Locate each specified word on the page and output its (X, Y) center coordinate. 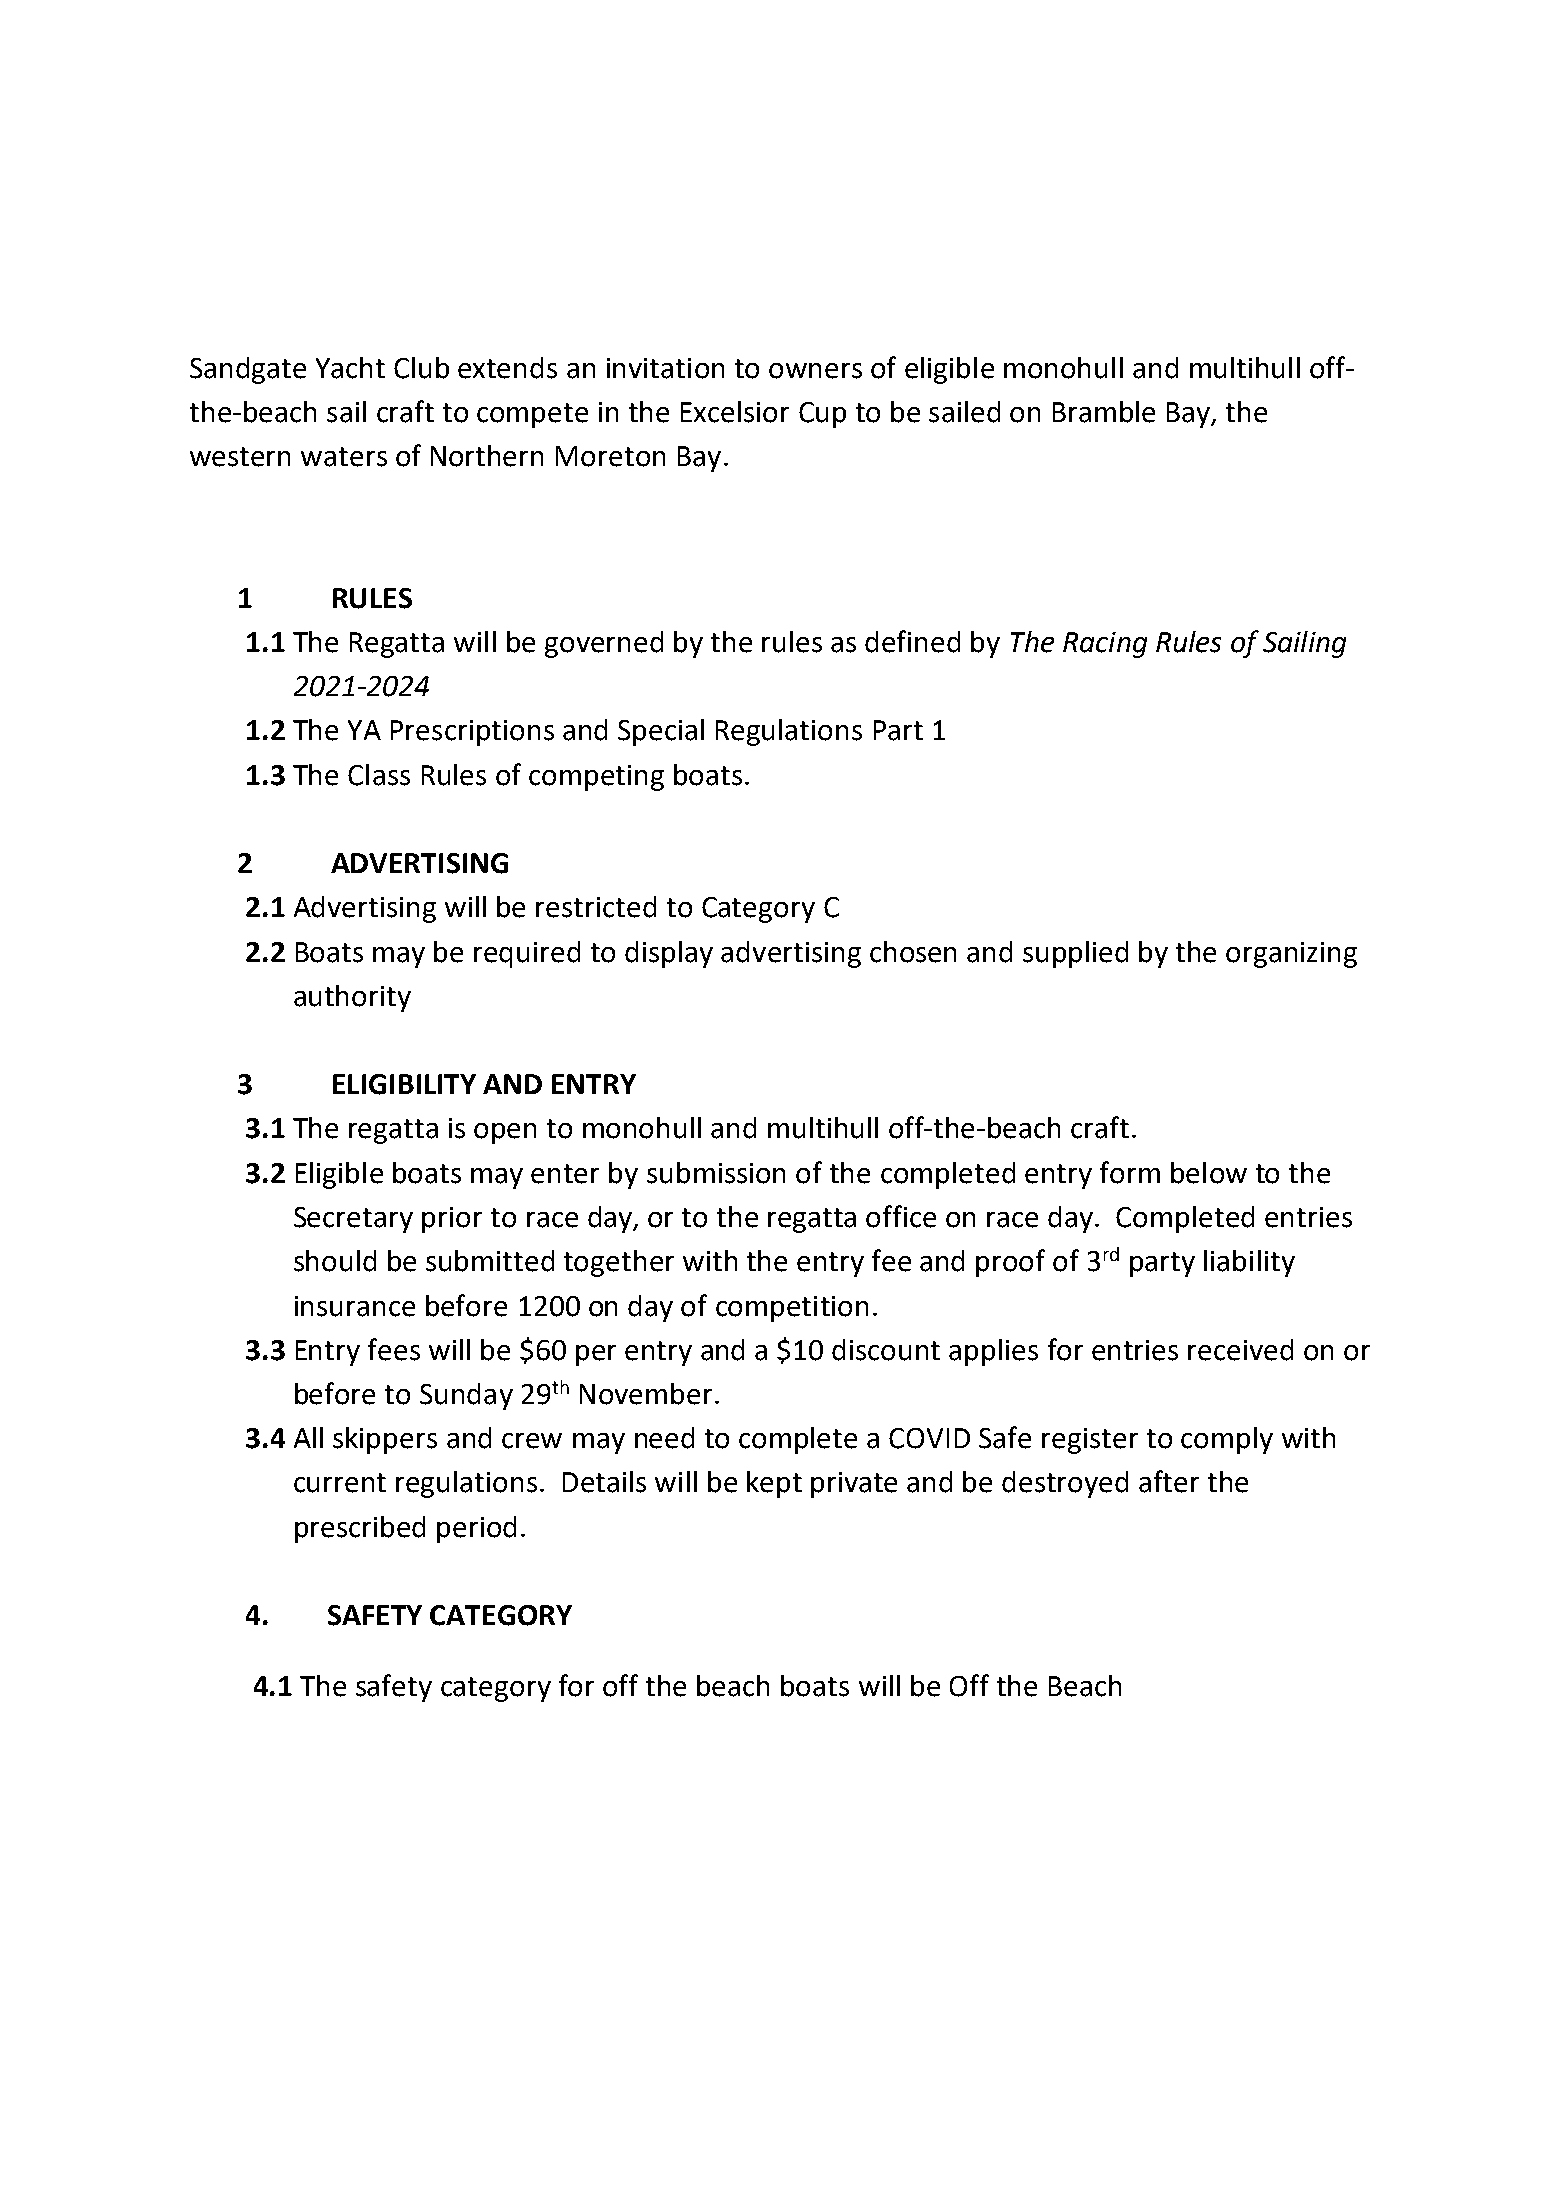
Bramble (1104, 412)
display (669, 954)
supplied (1075, 954)
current (340, 1483)
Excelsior (735, 412)
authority (352, 998)
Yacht (350, 368)
